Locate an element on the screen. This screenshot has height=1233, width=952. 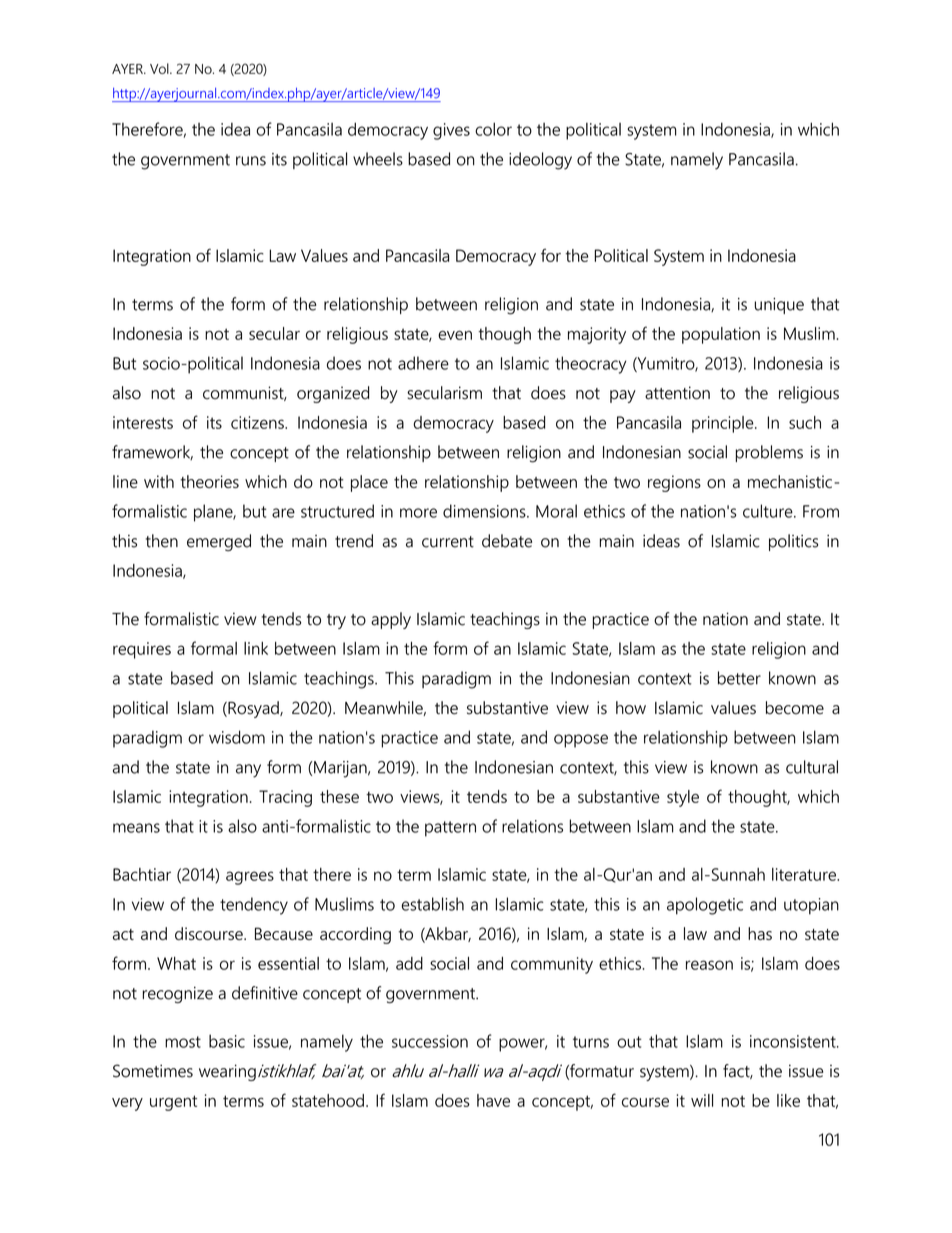
have is located at coordinates (493, 1100).
